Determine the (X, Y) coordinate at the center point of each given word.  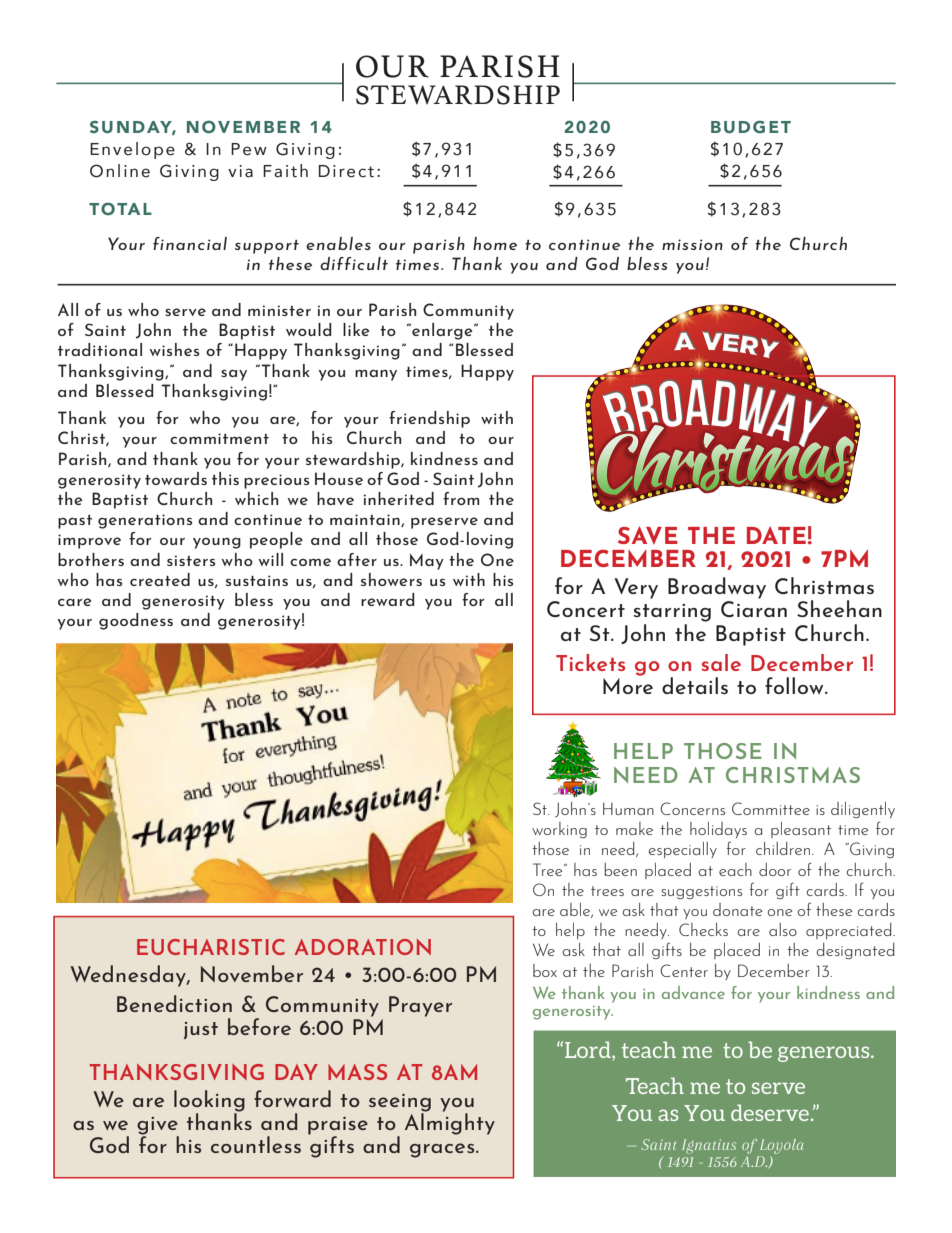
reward (388, 599)
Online (120, 171)
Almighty (450, 1123)
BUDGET (751, 126)
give (158, 1127)
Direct (346, 171)
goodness (136, 621)
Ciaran (754, 609)
